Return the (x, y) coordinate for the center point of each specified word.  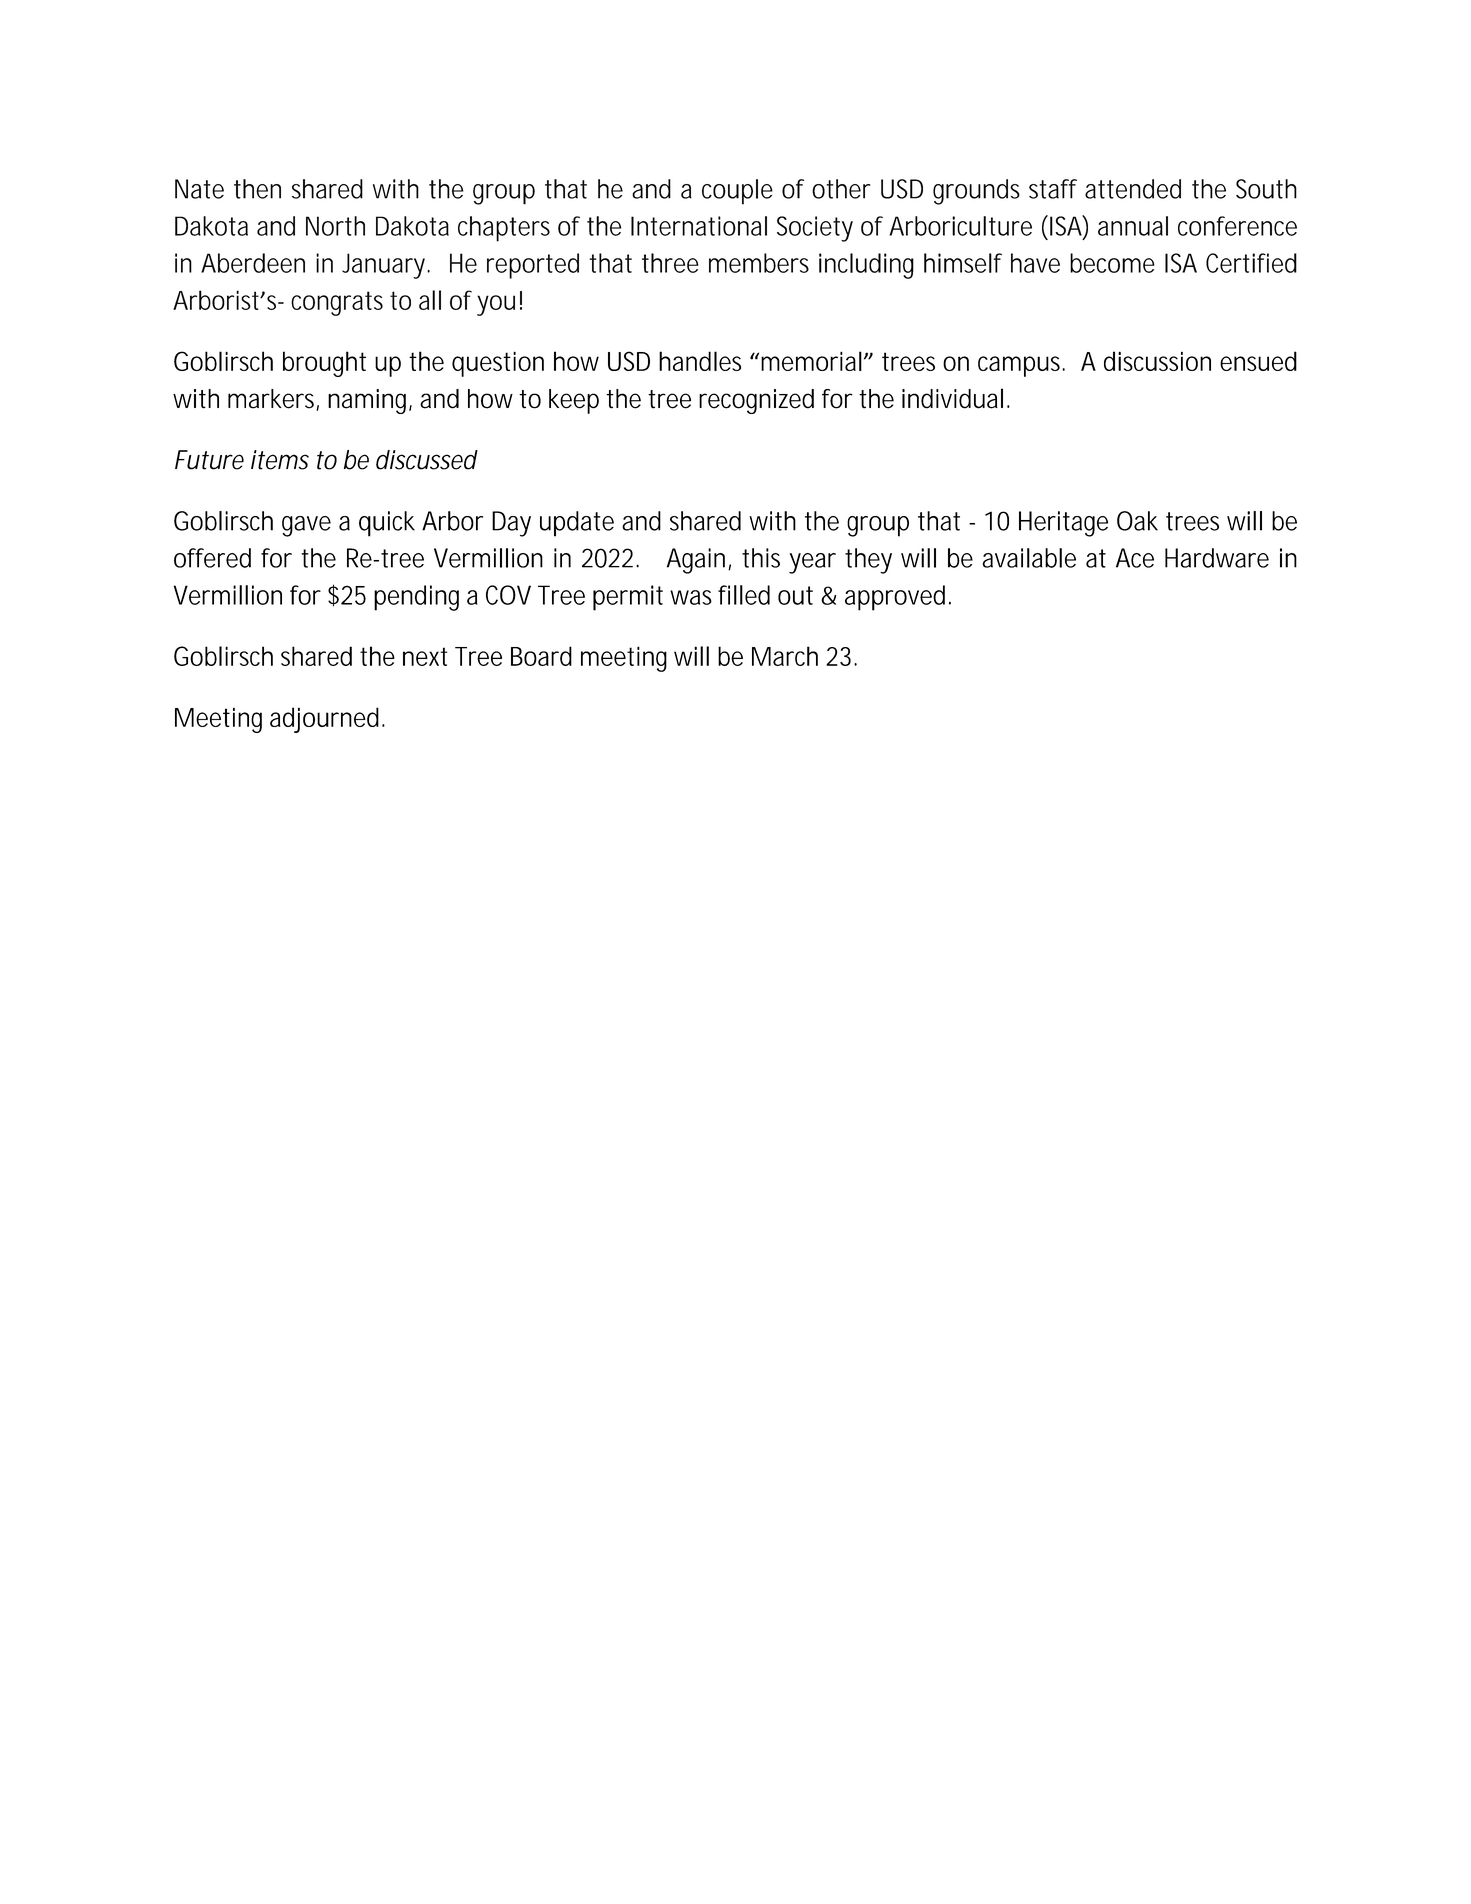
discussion (1157, 361)
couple (737, 192)
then (257, 189)
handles (700, 361)
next (425, 656)
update (577, 524)
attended (1133, 189)
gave (306, 526)
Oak (1137, 521)
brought (324, 364)
